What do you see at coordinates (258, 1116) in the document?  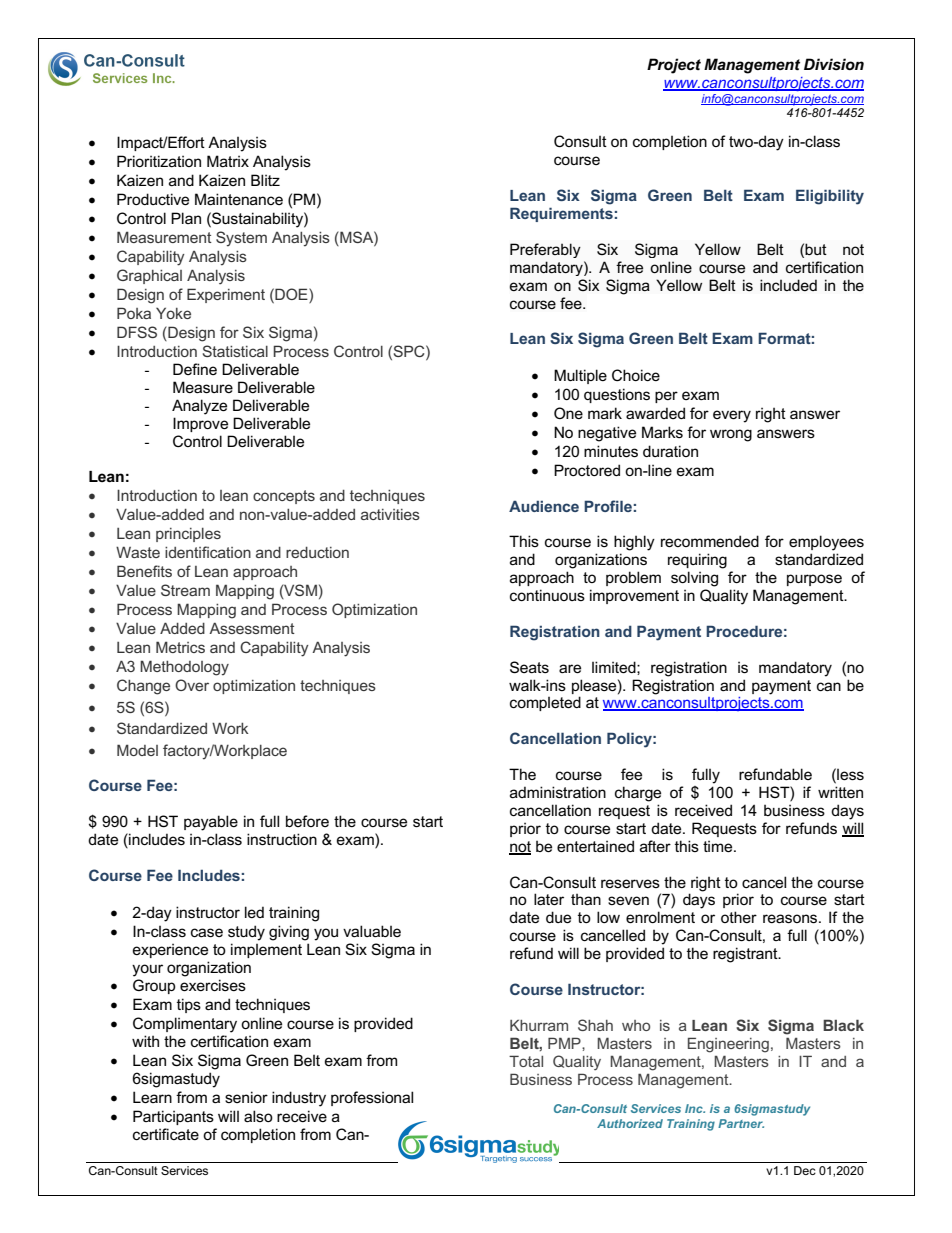 I see `also` at bounding box center [258, 1116].
